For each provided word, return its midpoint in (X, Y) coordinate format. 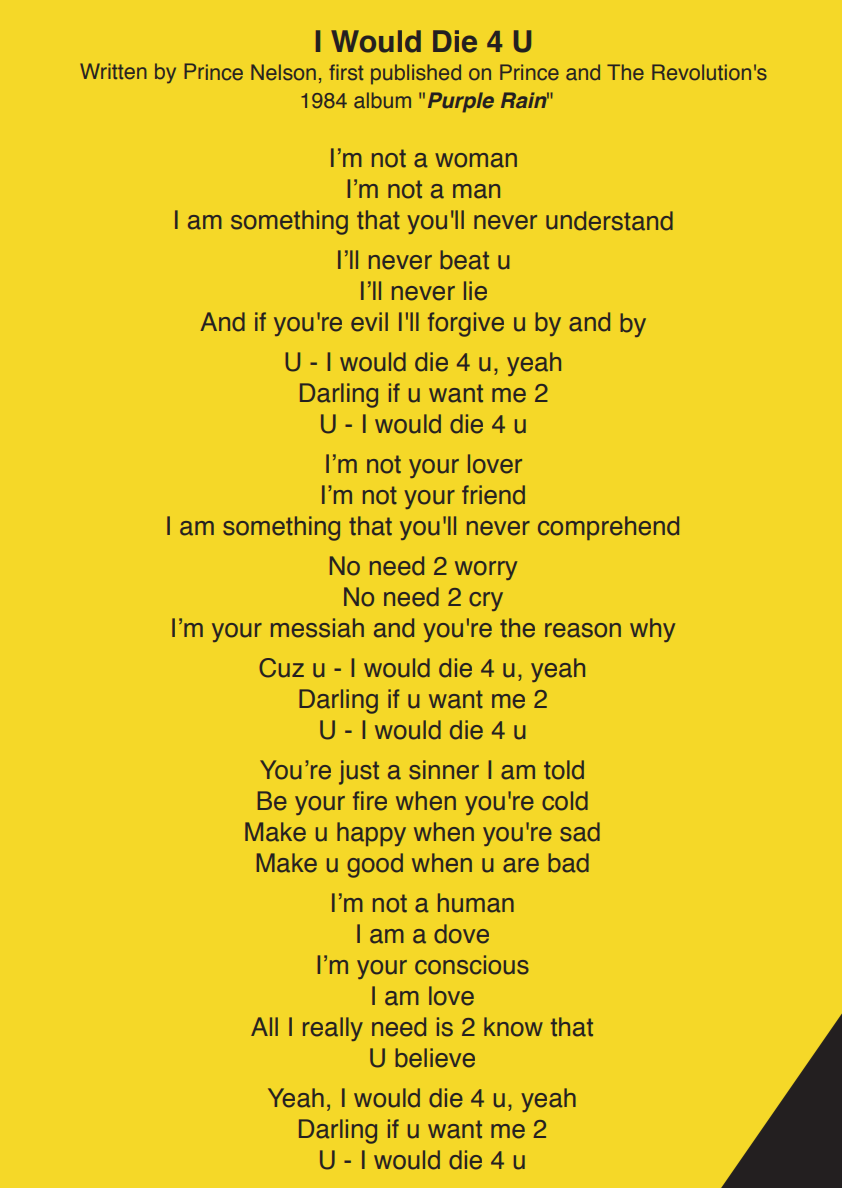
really (333, 1029)
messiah (317, 628)
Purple (461, 102)
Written (113, 71)
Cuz (281, 668)
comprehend (608, 528)
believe (435, 1058)
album (382, 100)
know (513, 1027)
